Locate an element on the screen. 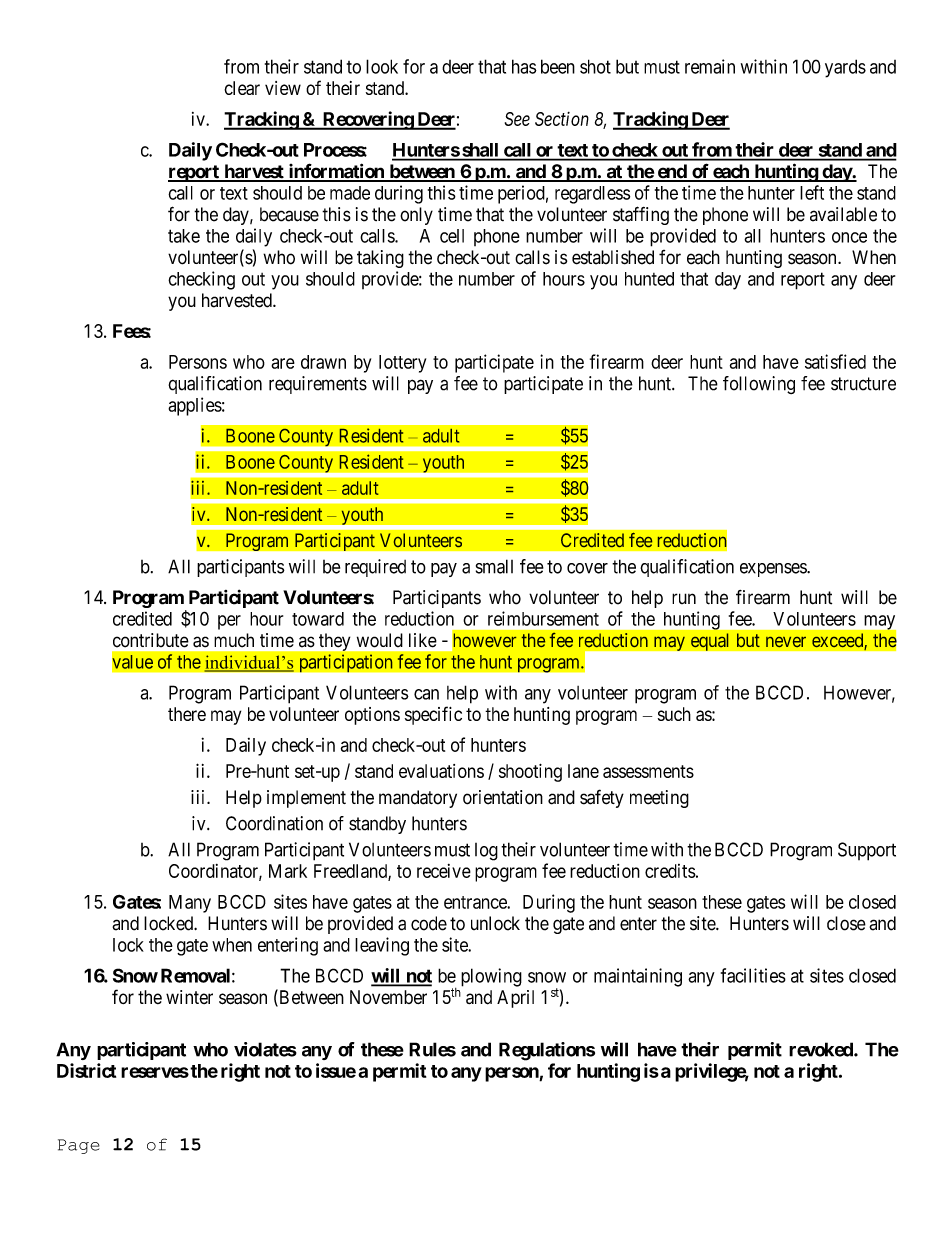  facilities is located at coordinates (753, 975).
